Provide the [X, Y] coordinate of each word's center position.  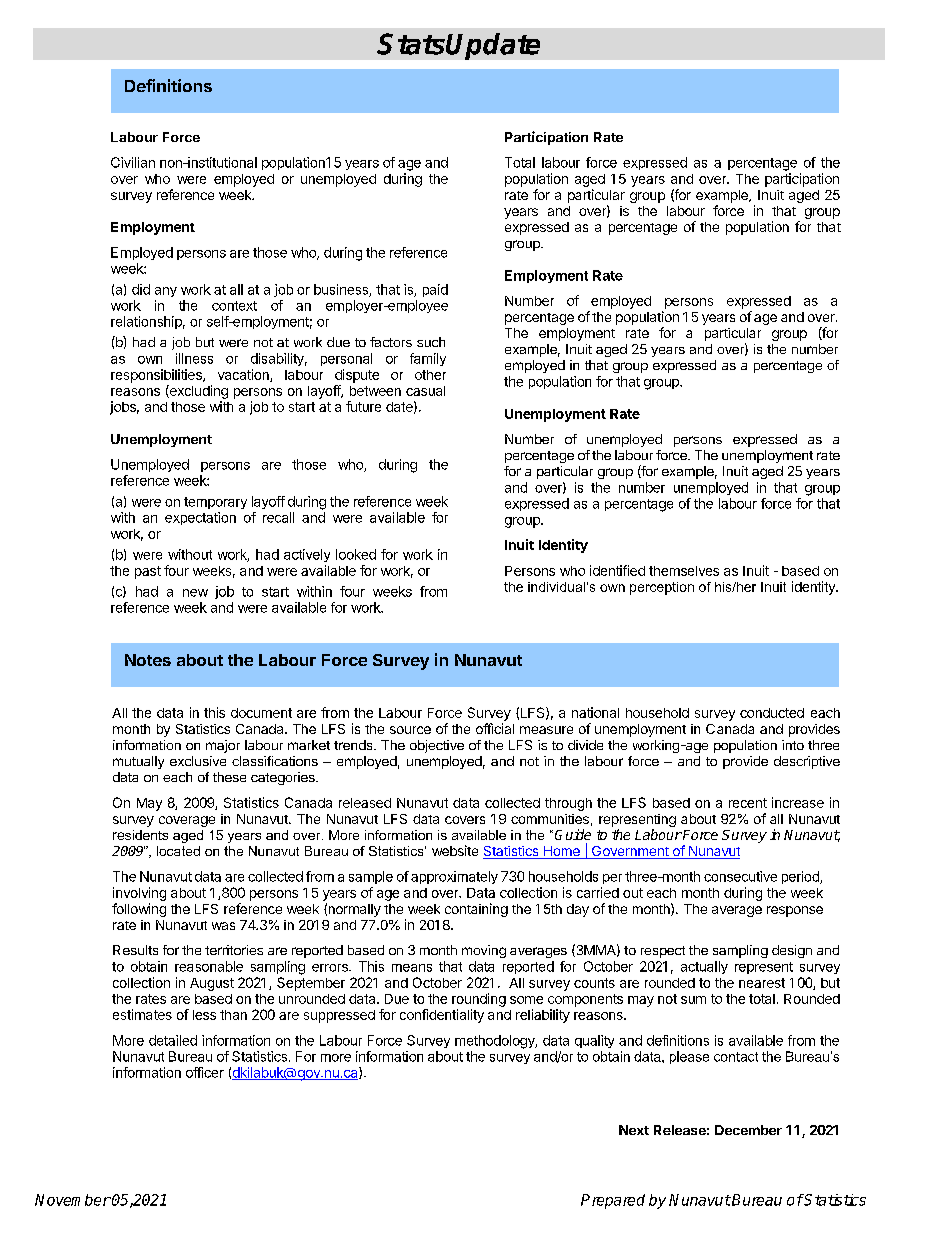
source [410, 730]
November [73, 1200]
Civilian [133, 162]
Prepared [613, 1201]
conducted [772, 713]
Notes [148, 660]
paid [435, 290]
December [748, 1130]
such [431, 342]
